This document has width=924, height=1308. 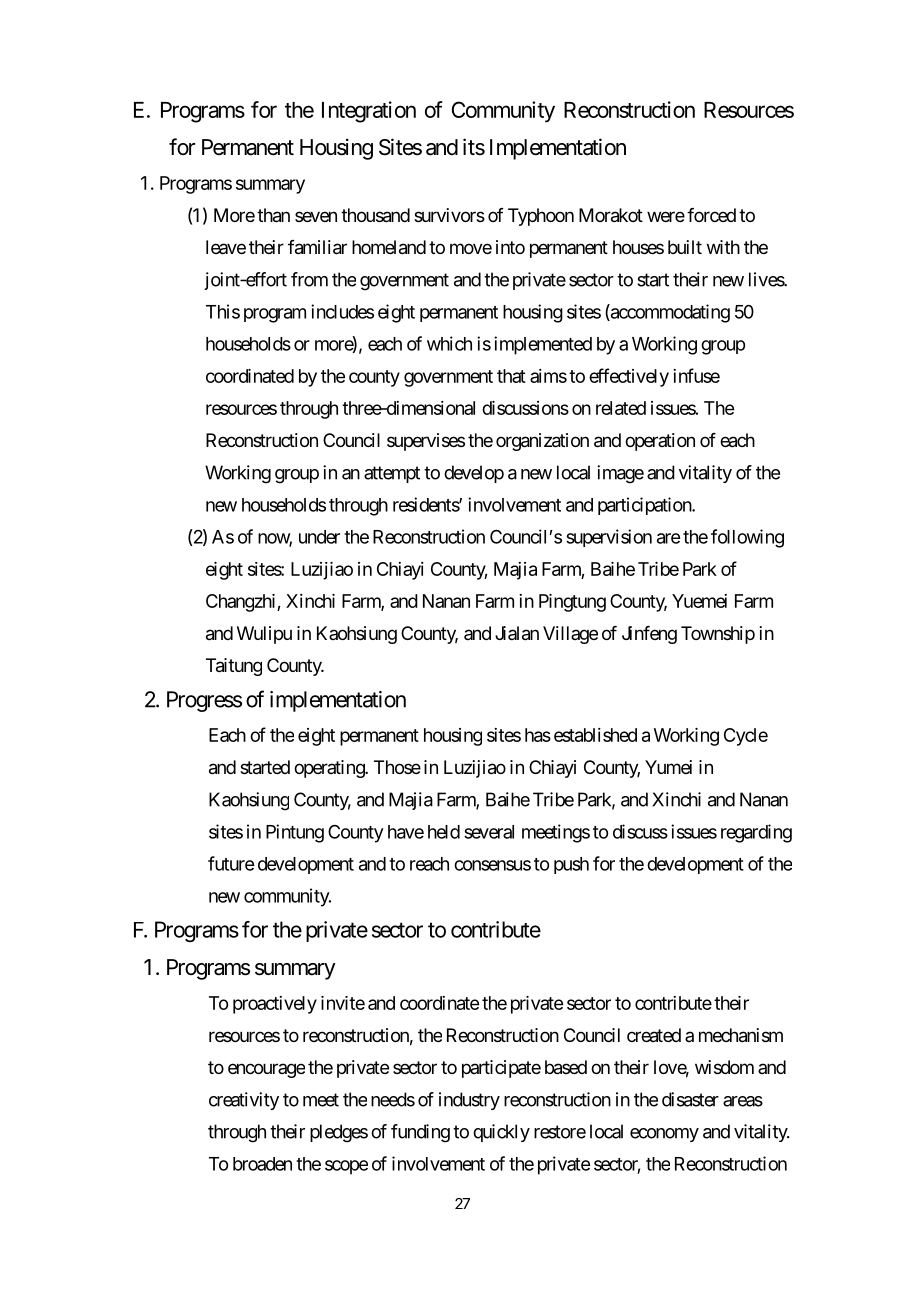 I want to click on following, so click(x=747, y=538).
